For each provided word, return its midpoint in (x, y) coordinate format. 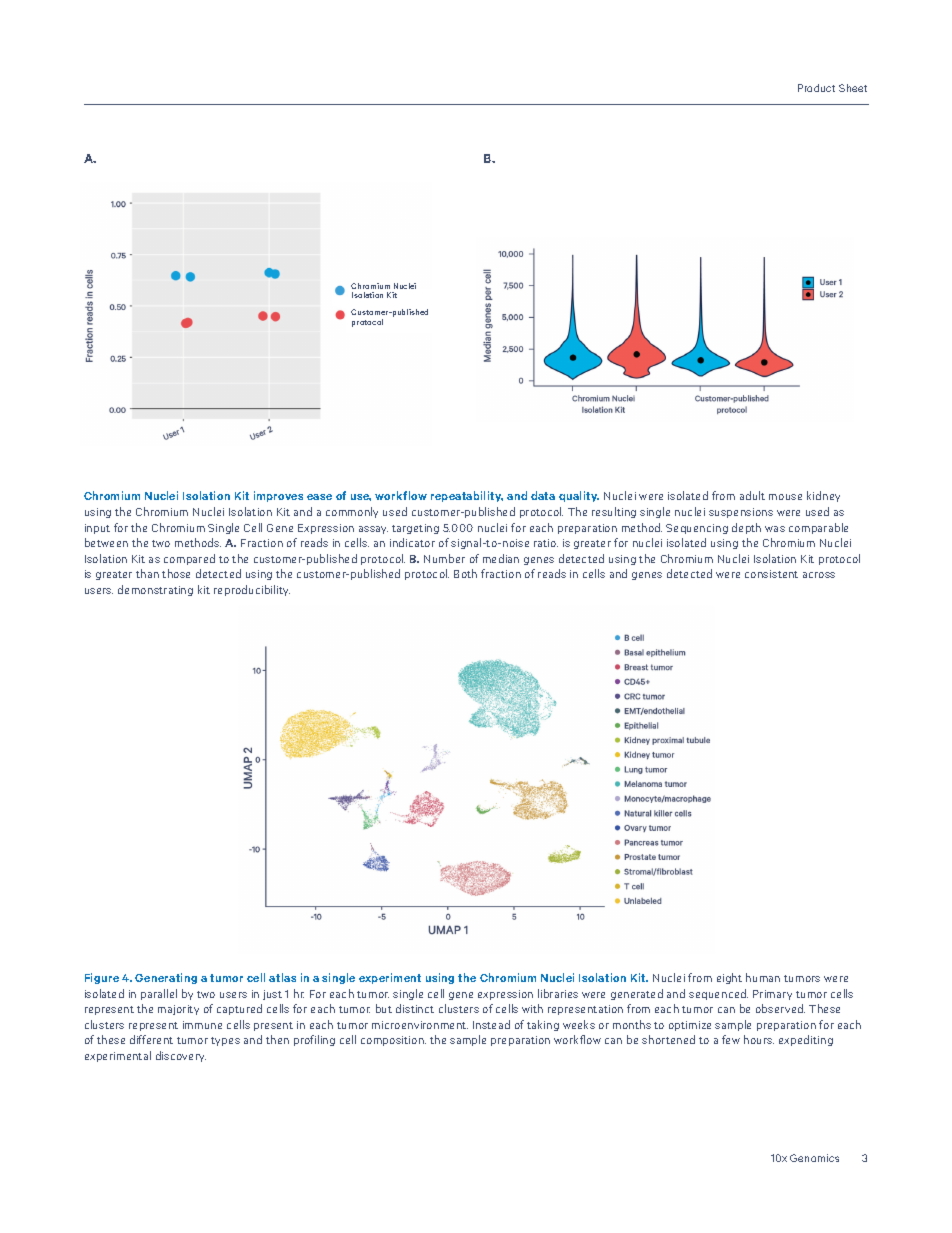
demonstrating (155, 590)
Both (465, 573)
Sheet (853, 88)
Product (816, 88)
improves (278, 496)
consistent (771, 574)
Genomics (814, 1158)
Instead (491, 1024)
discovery (181, 1056)
